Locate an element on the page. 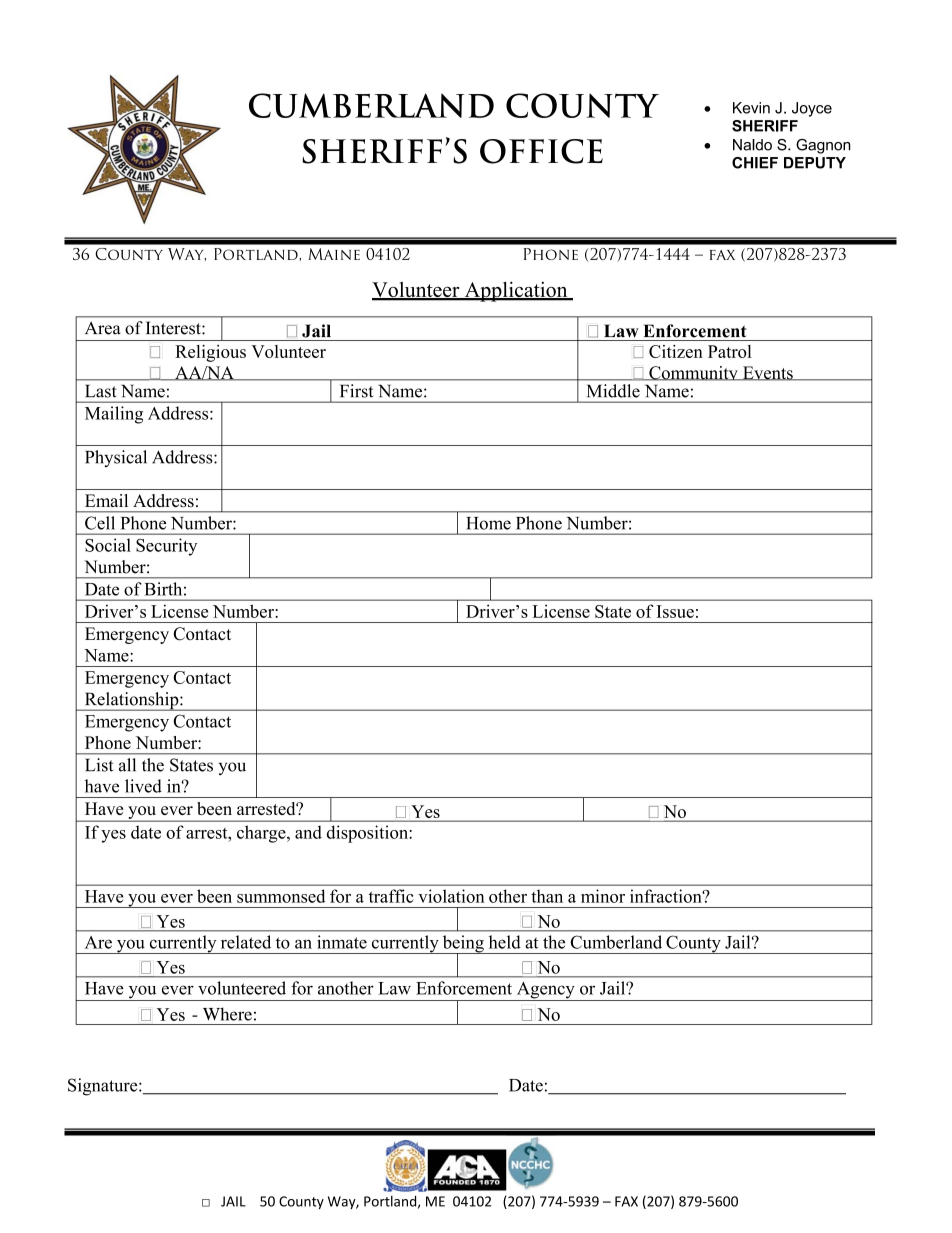 The image size is (952, 1233). Issue is located at coordinates (675, 611).
